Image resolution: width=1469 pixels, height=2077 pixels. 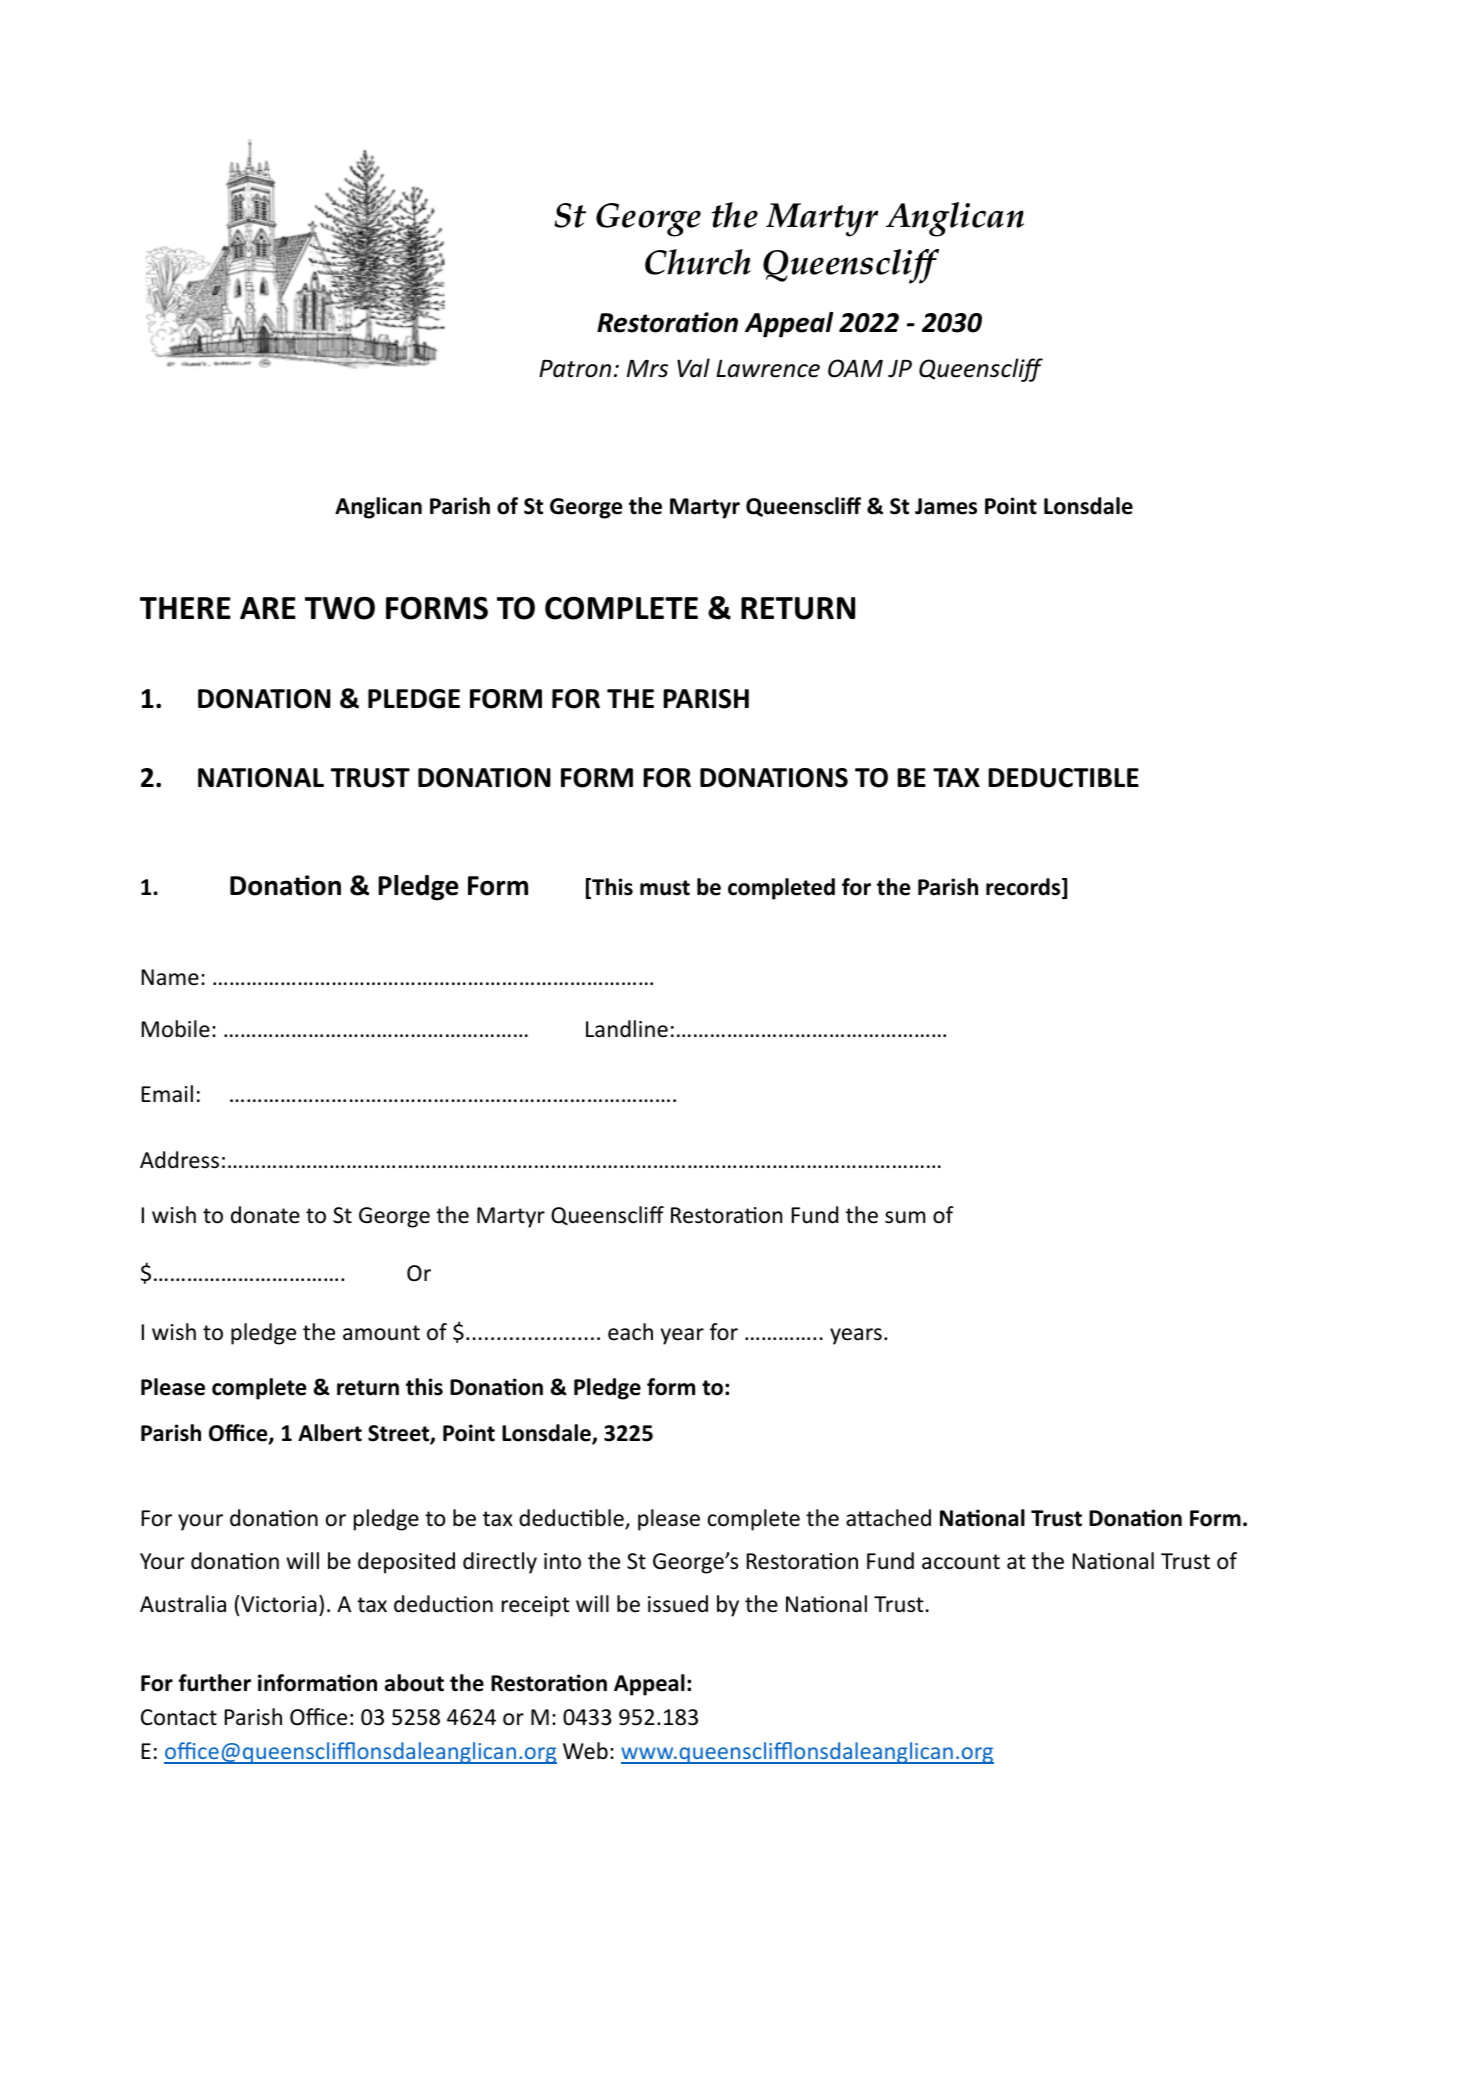 I want to click on Albert, so click(x=330, y=1433).
